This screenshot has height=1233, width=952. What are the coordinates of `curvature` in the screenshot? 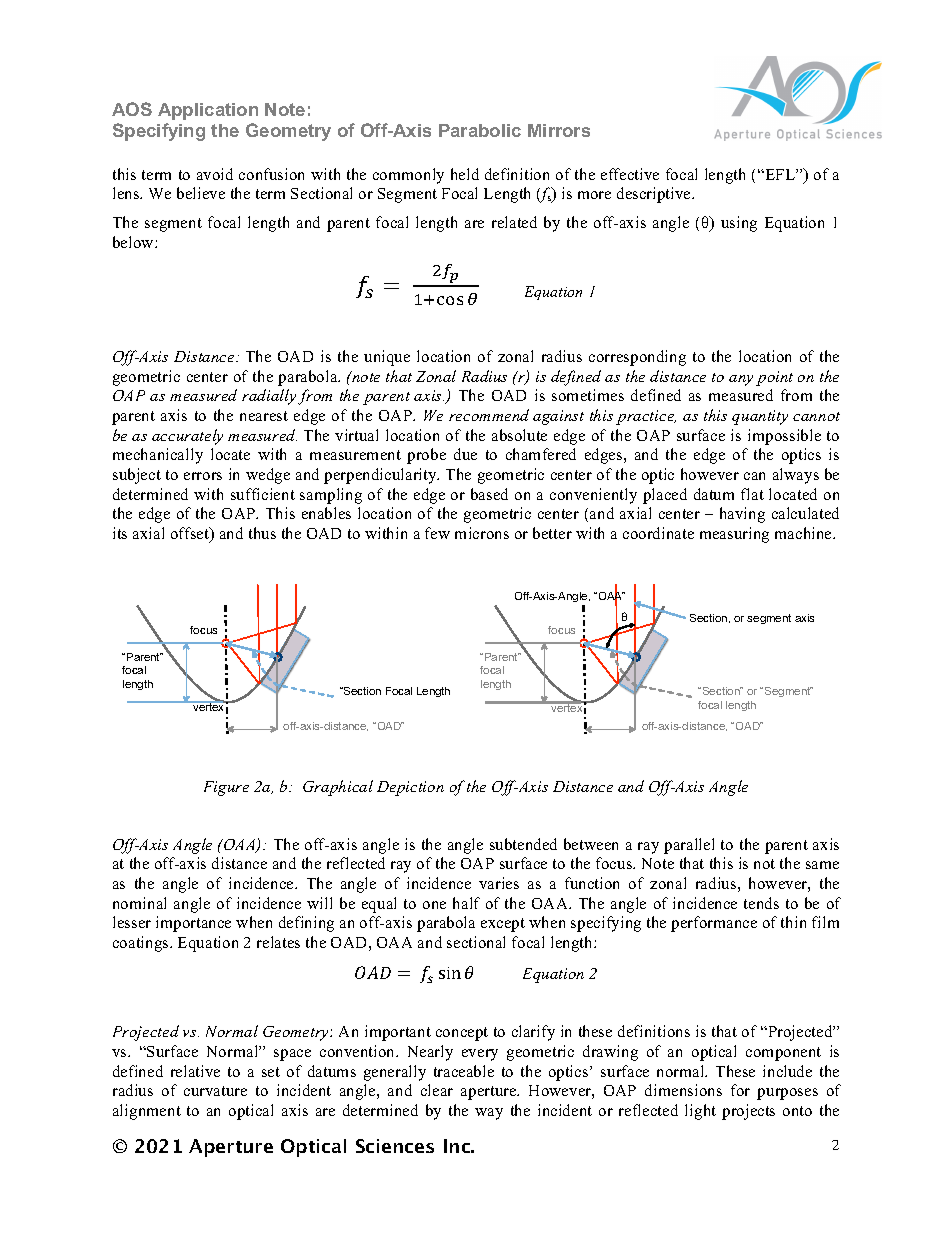 It's located at (215, 1091).
